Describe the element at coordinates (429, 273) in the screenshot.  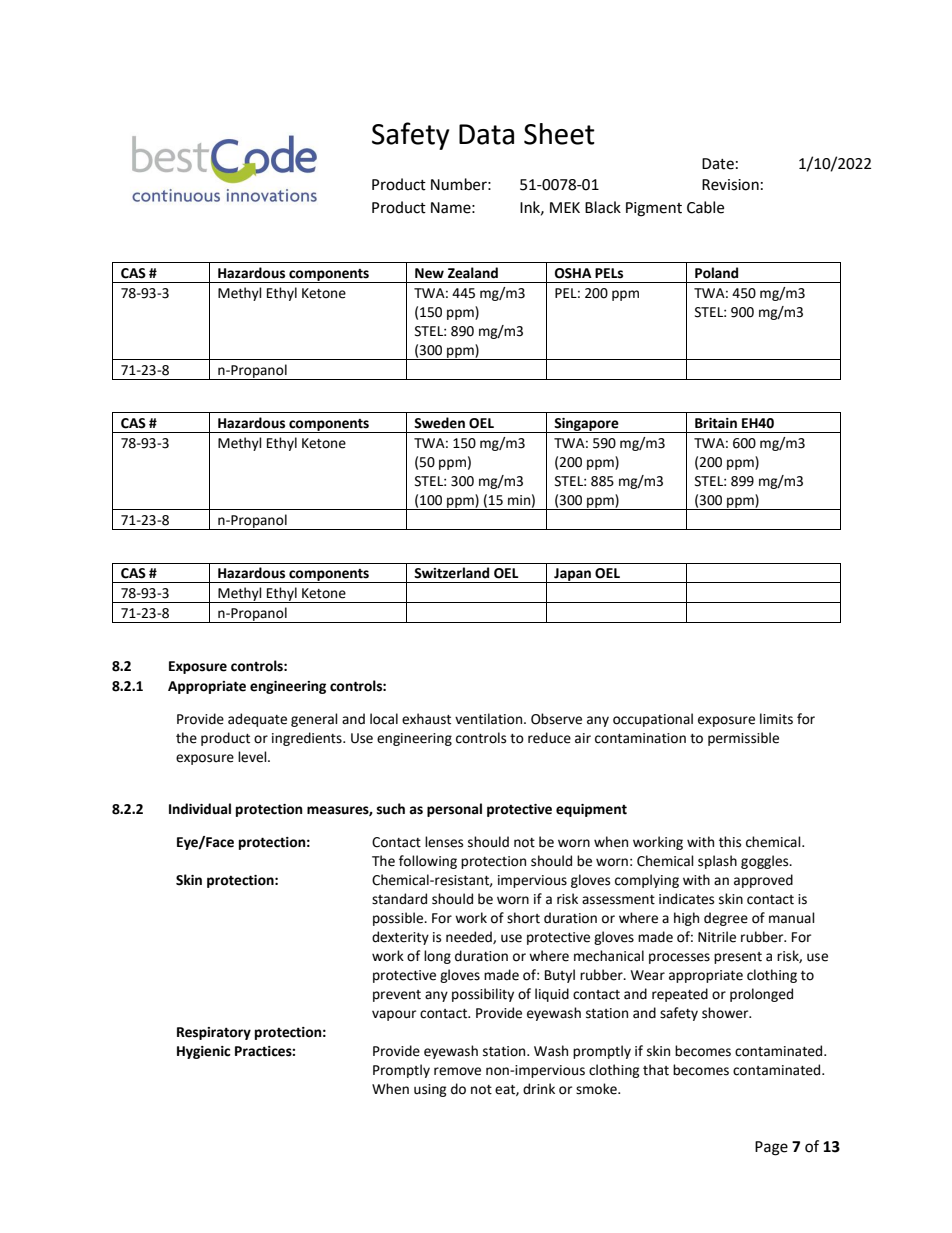
I see `New` at that location.
